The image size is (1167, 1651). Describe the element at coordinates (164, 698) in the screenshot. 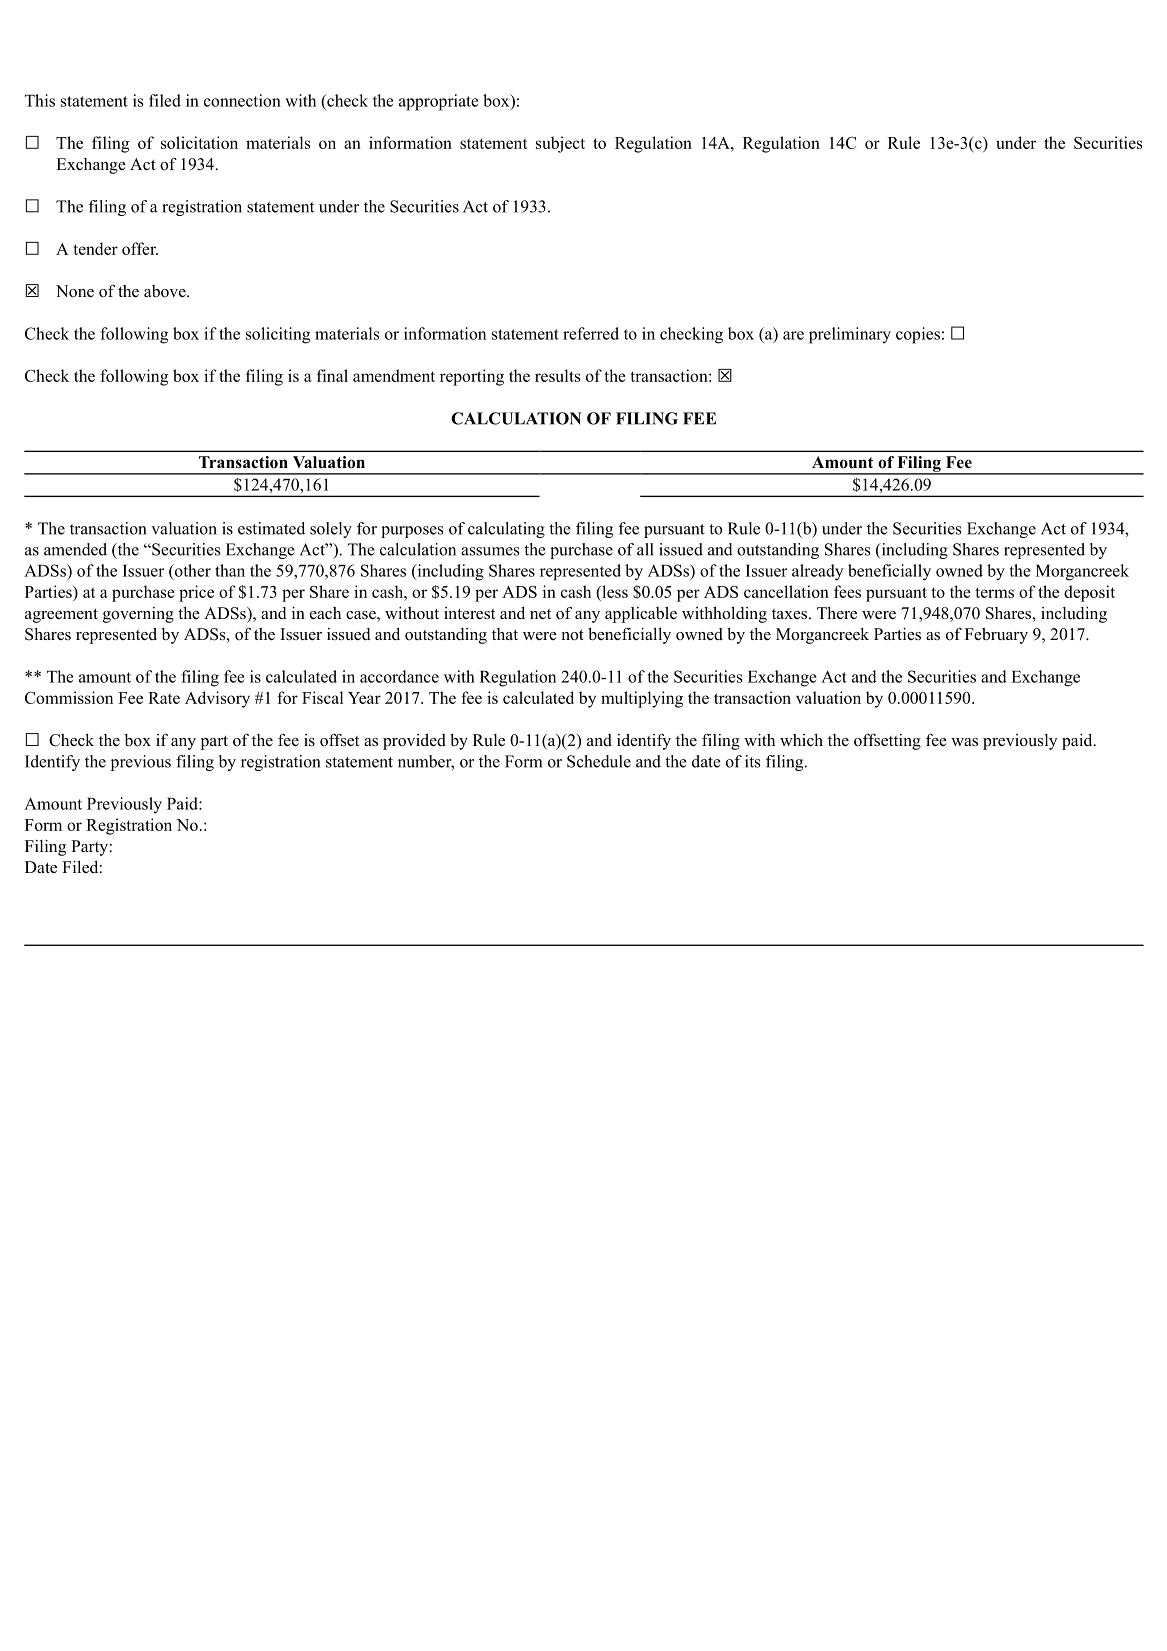

I see `Rate` at that location.
